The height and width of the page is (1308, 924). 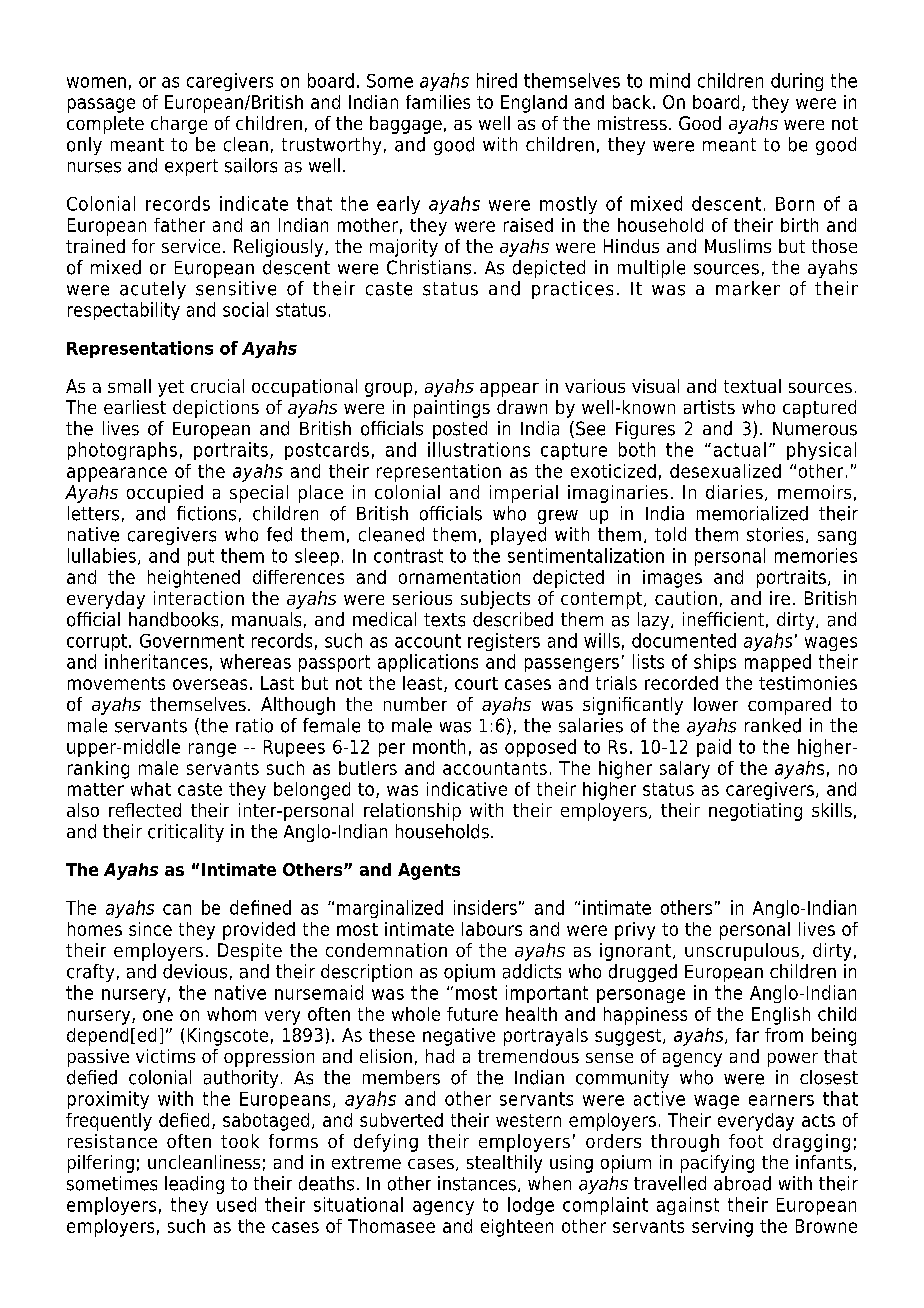 What do you see at coordinates (165, 494) in the page?
I see `occupied` at bounding box center [165, 494].
